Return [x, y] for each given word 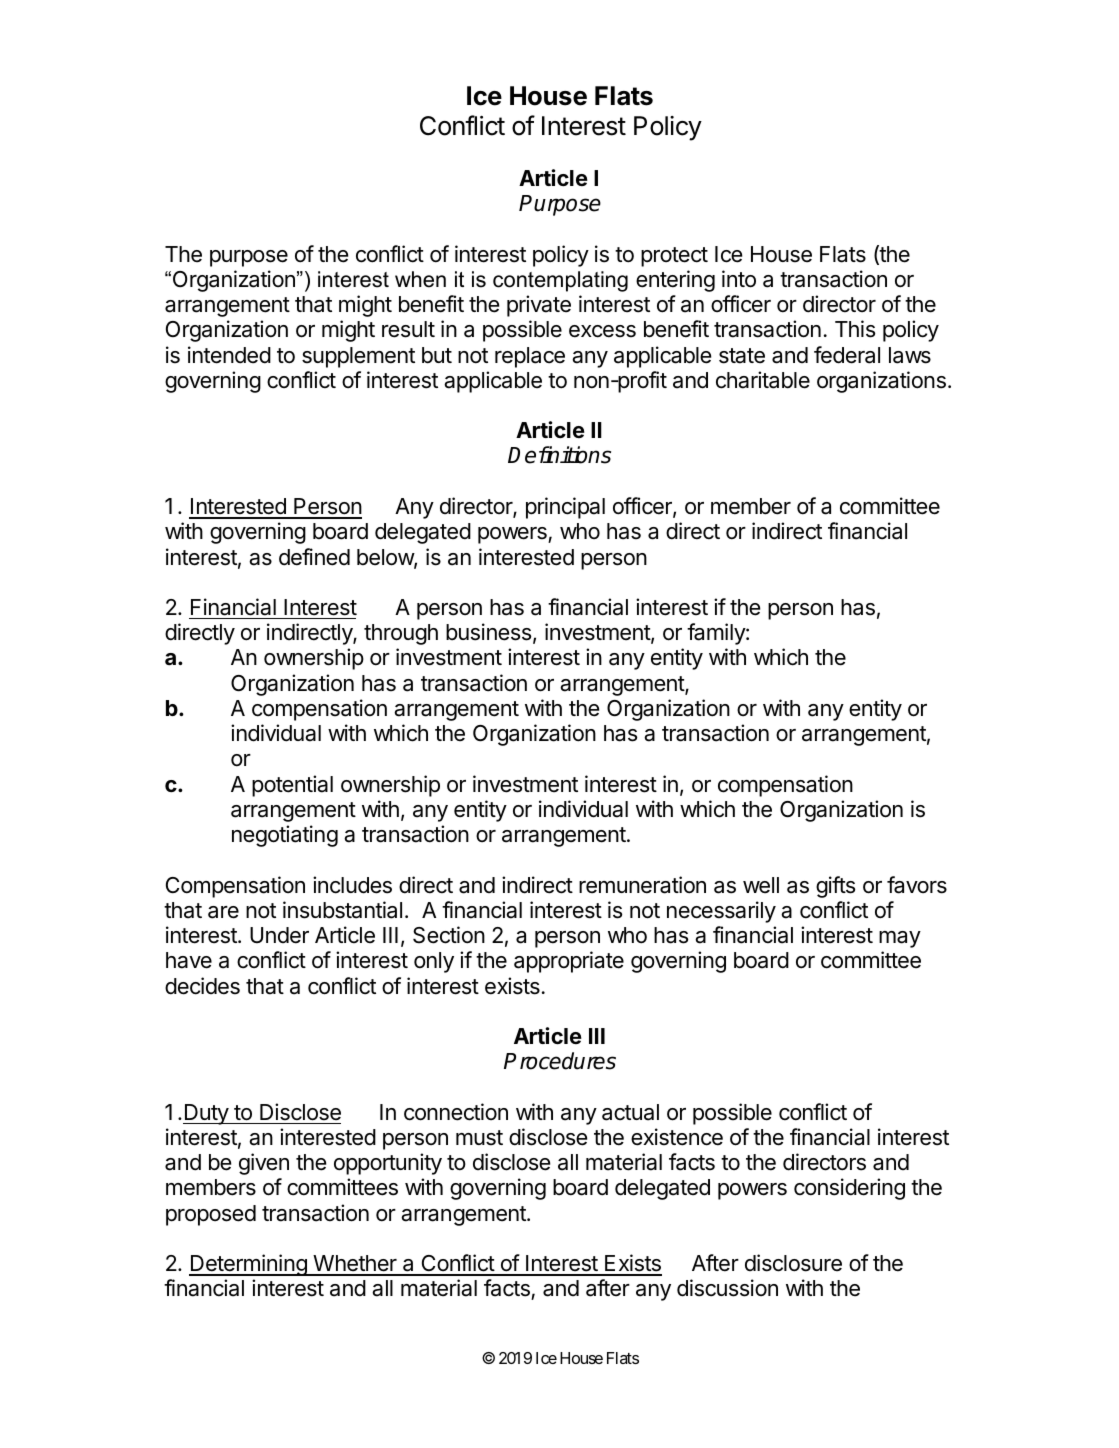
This [855, 329]
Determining [249, 1265]
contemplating [560, 281]
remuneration [642, 885]
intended [229, 355]
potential [292, 786]
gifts [835, 887]
